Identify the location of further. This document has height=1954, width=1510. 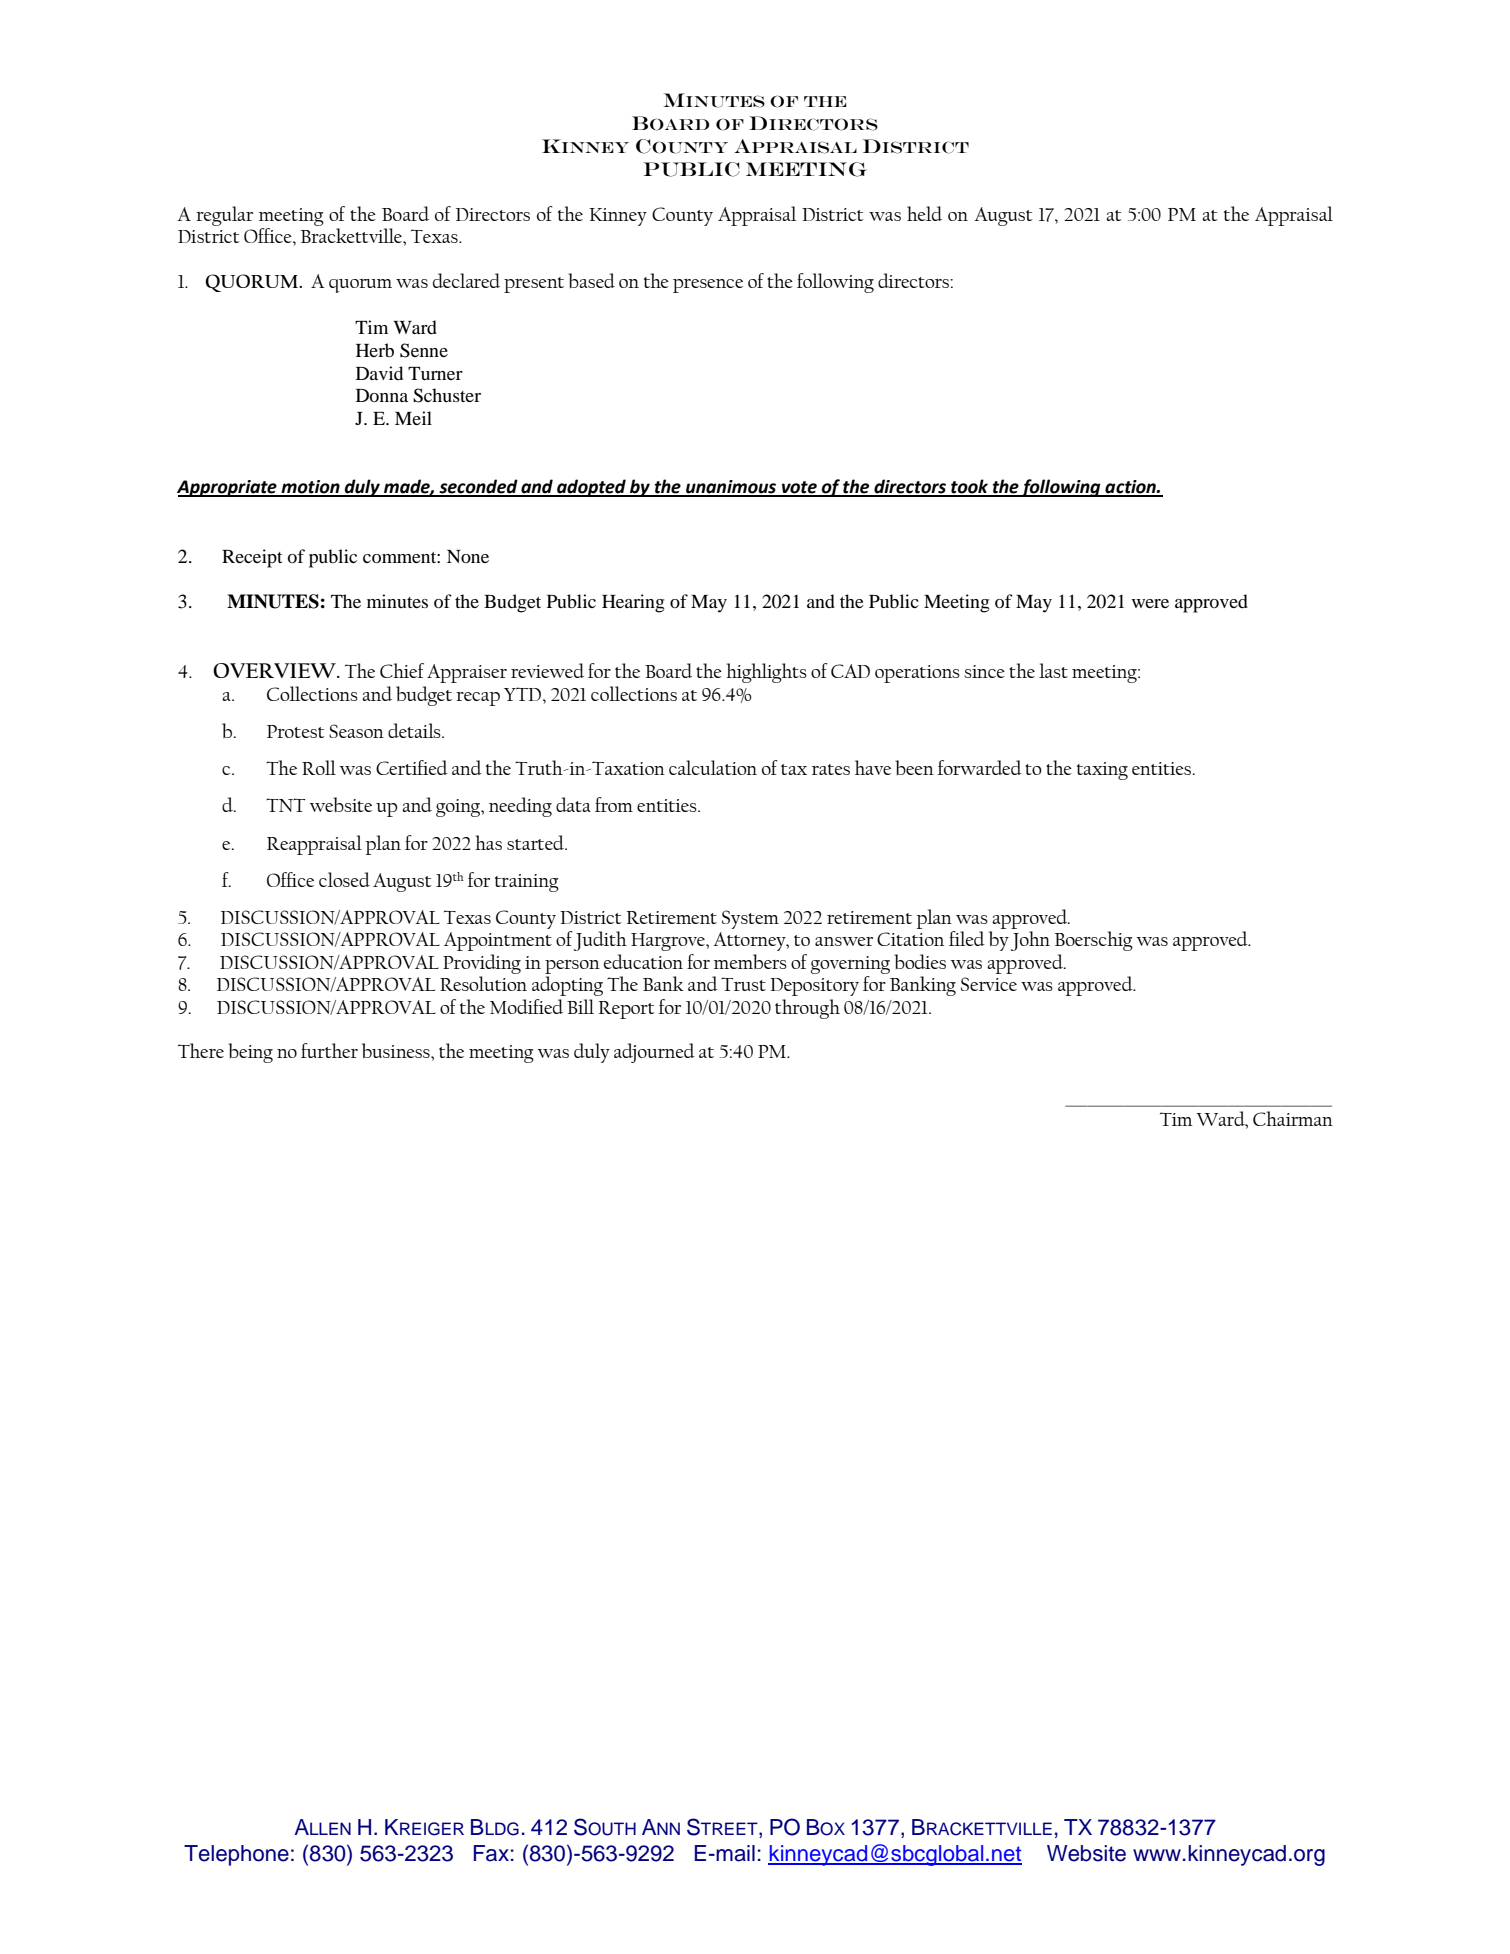
(329, 1050).
